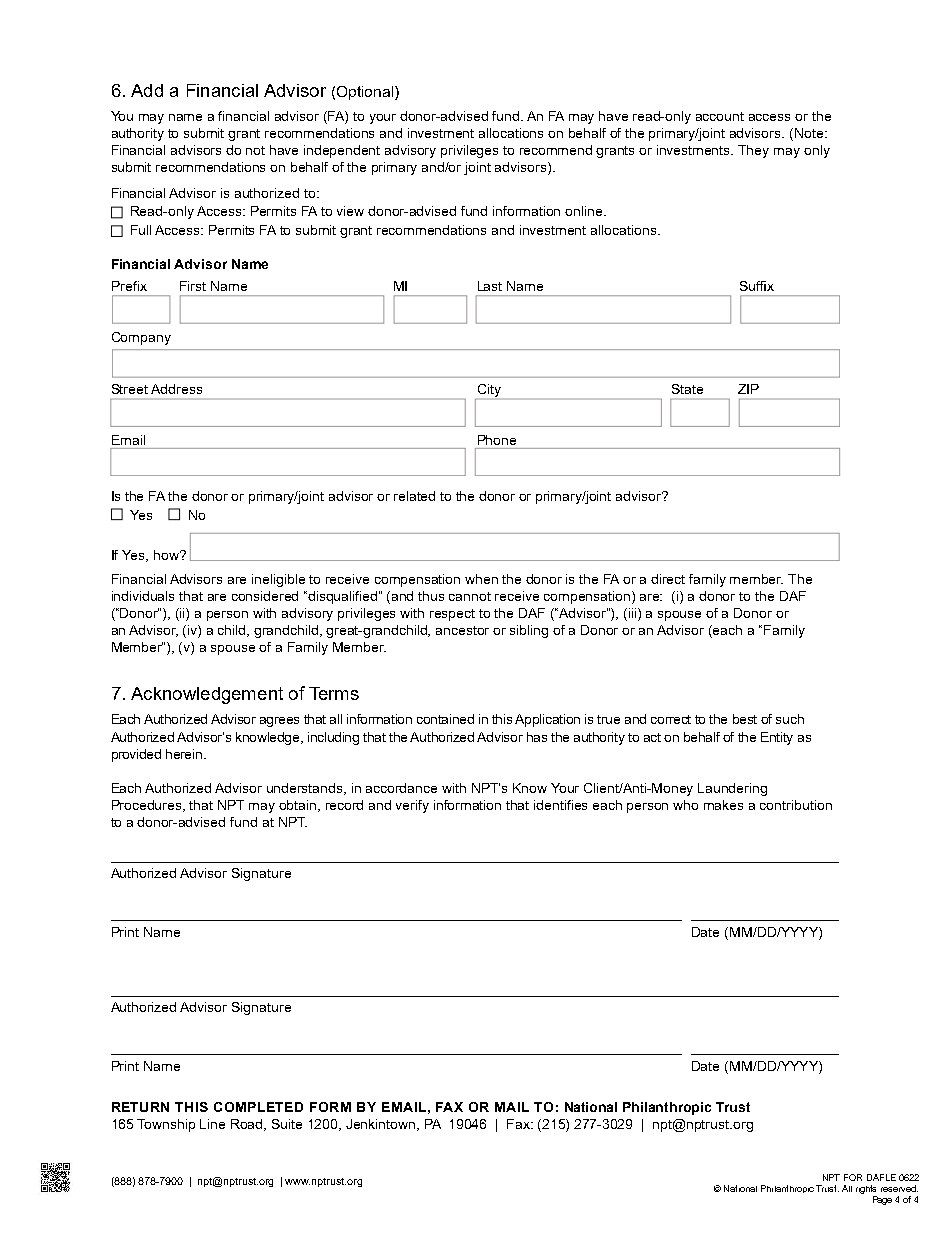  I want to click on Road, so click(248, 1125).
